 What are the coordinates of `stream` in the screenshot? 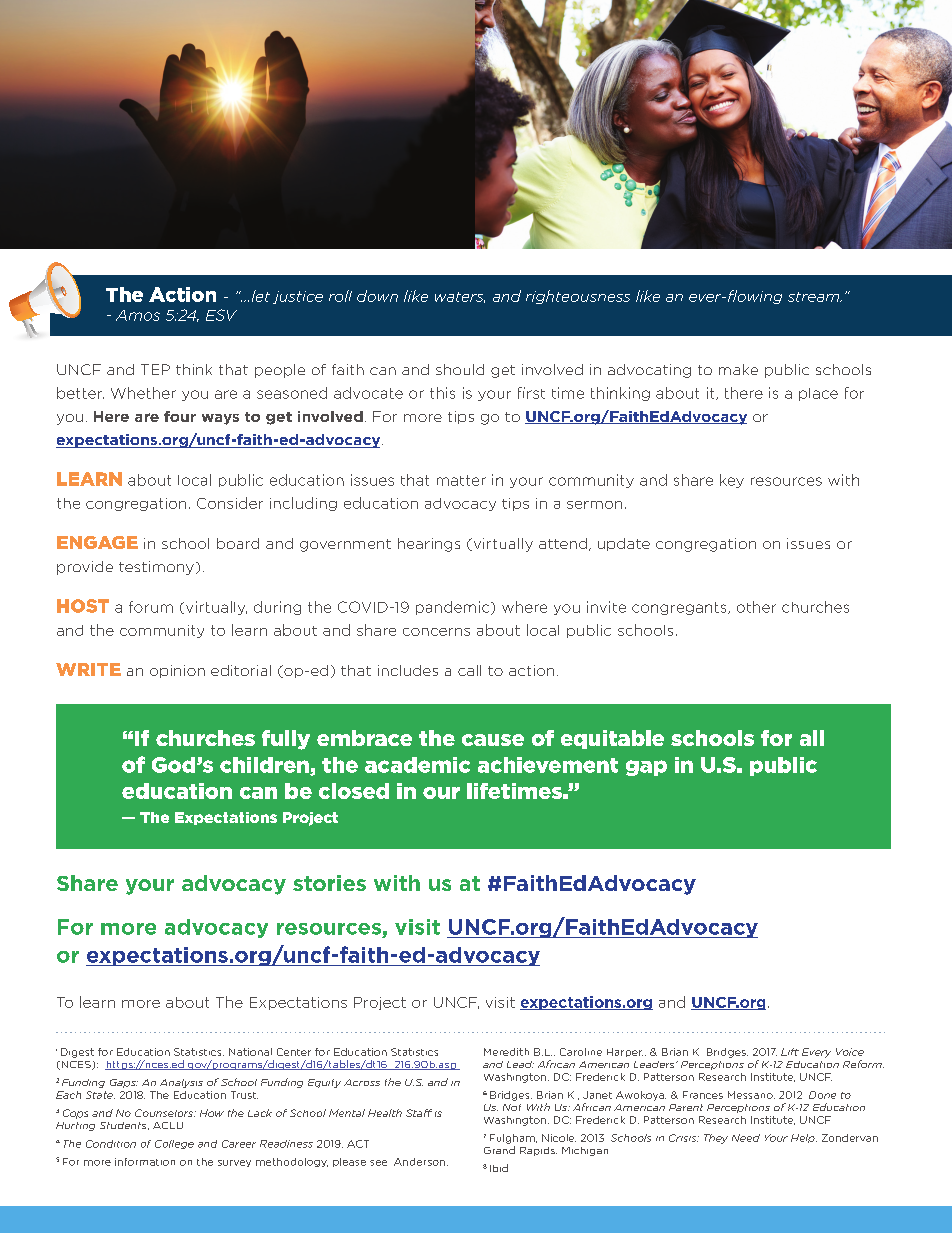 It's located at (815, 297).
